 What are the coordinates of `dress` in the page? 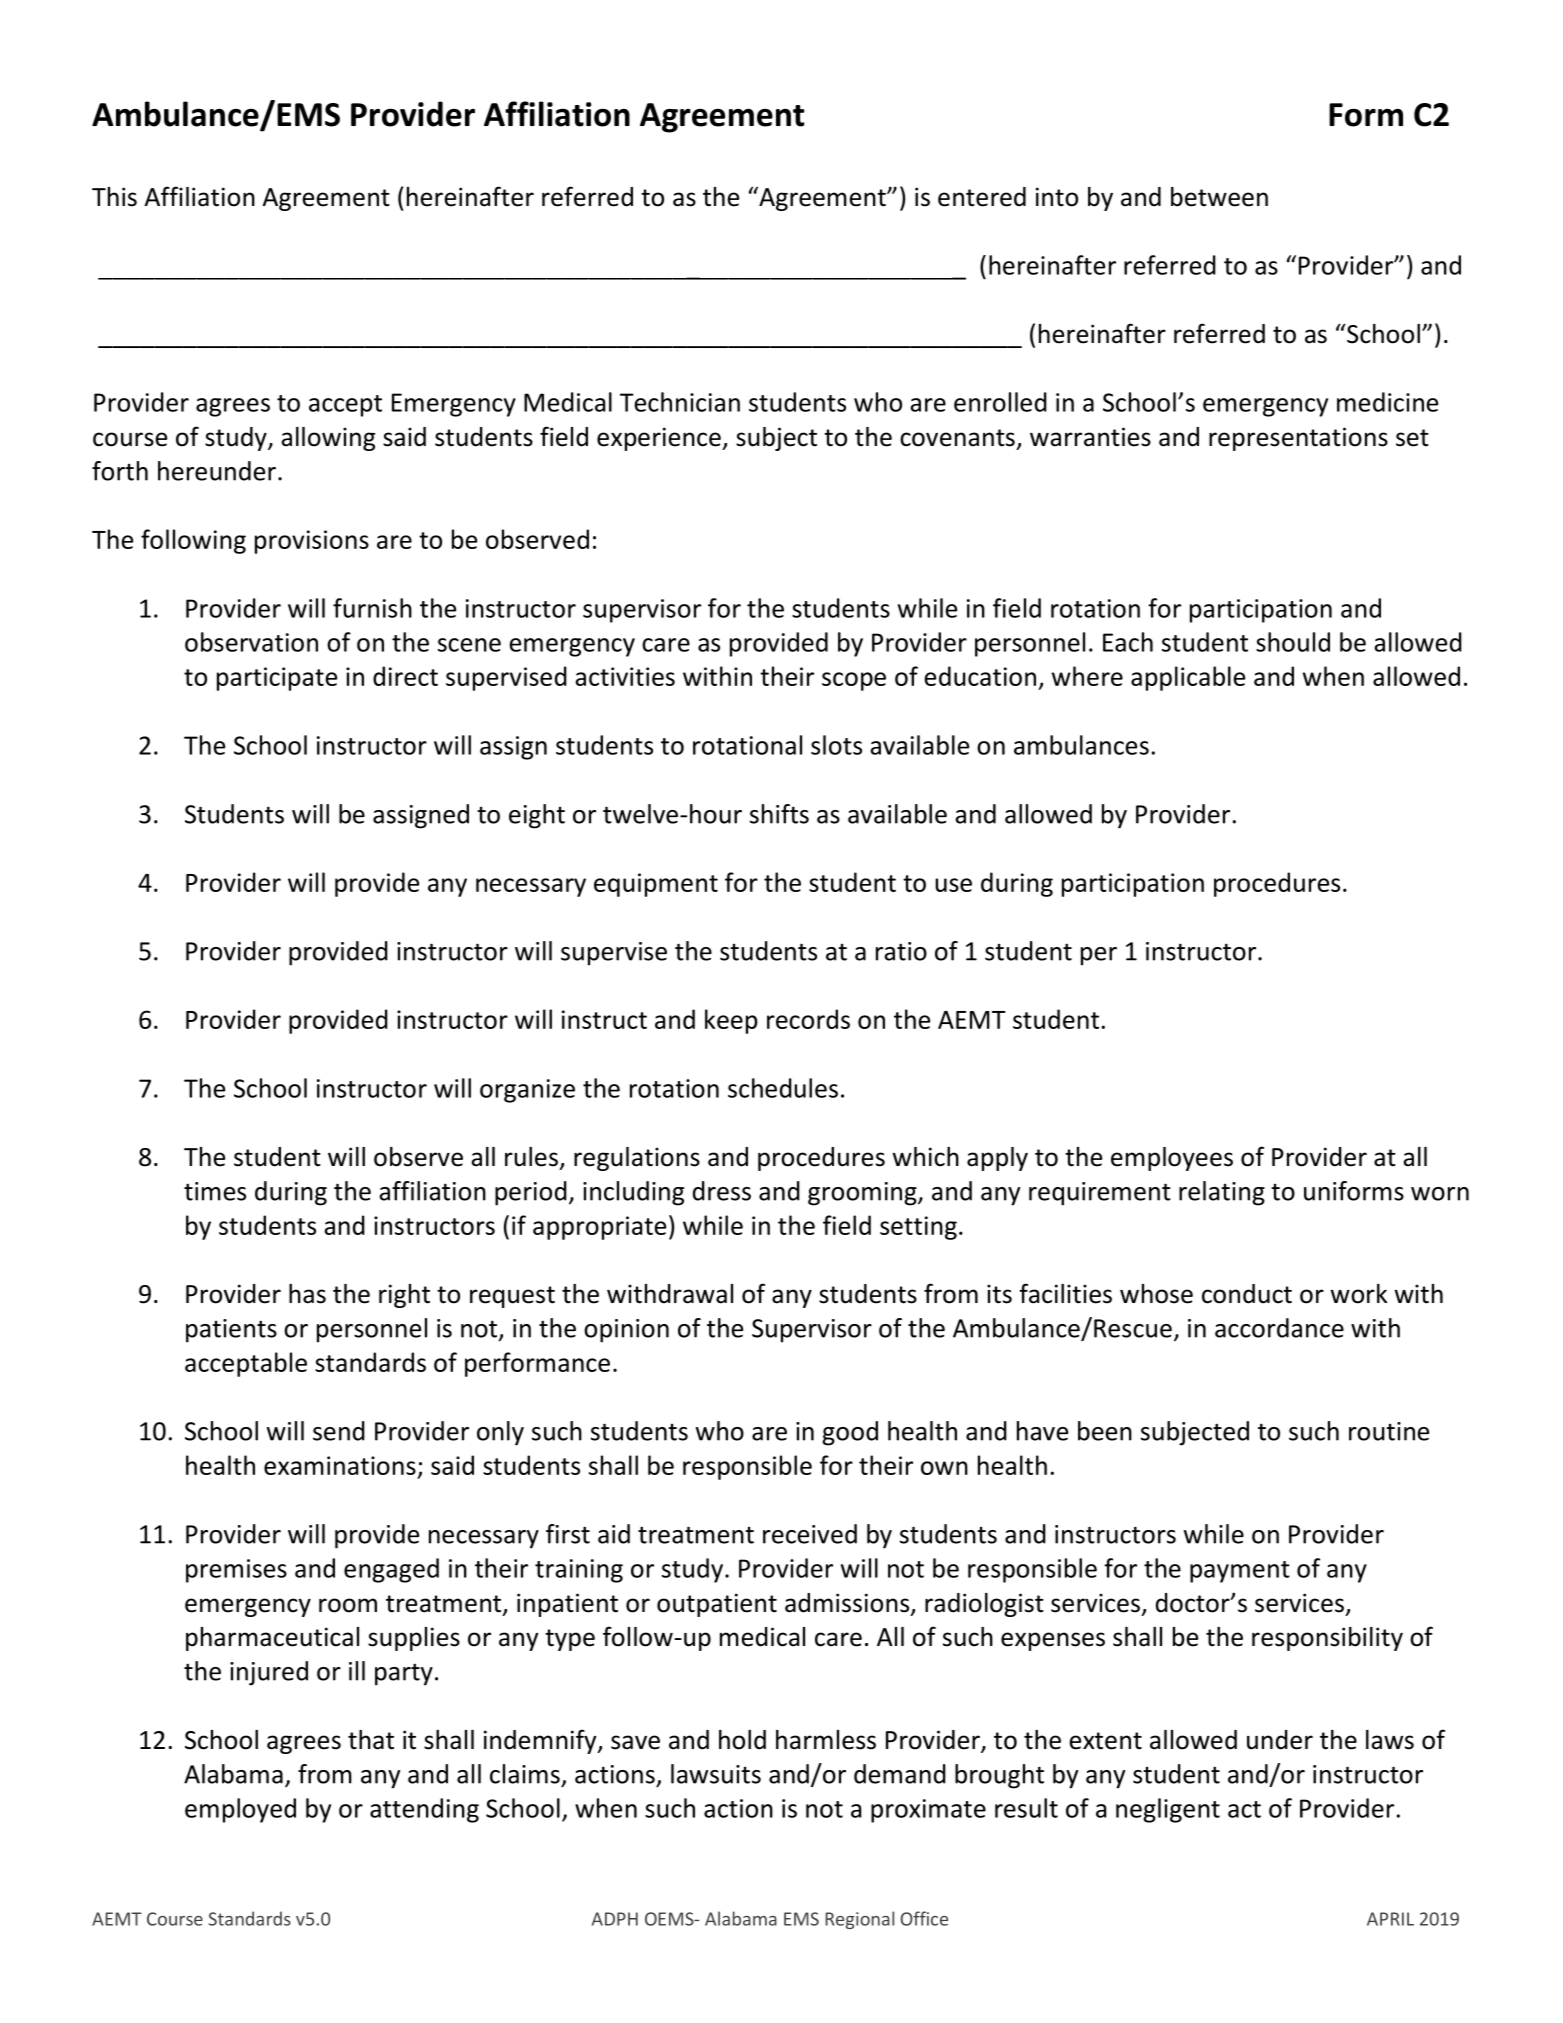 It's located at (722, 1191).
